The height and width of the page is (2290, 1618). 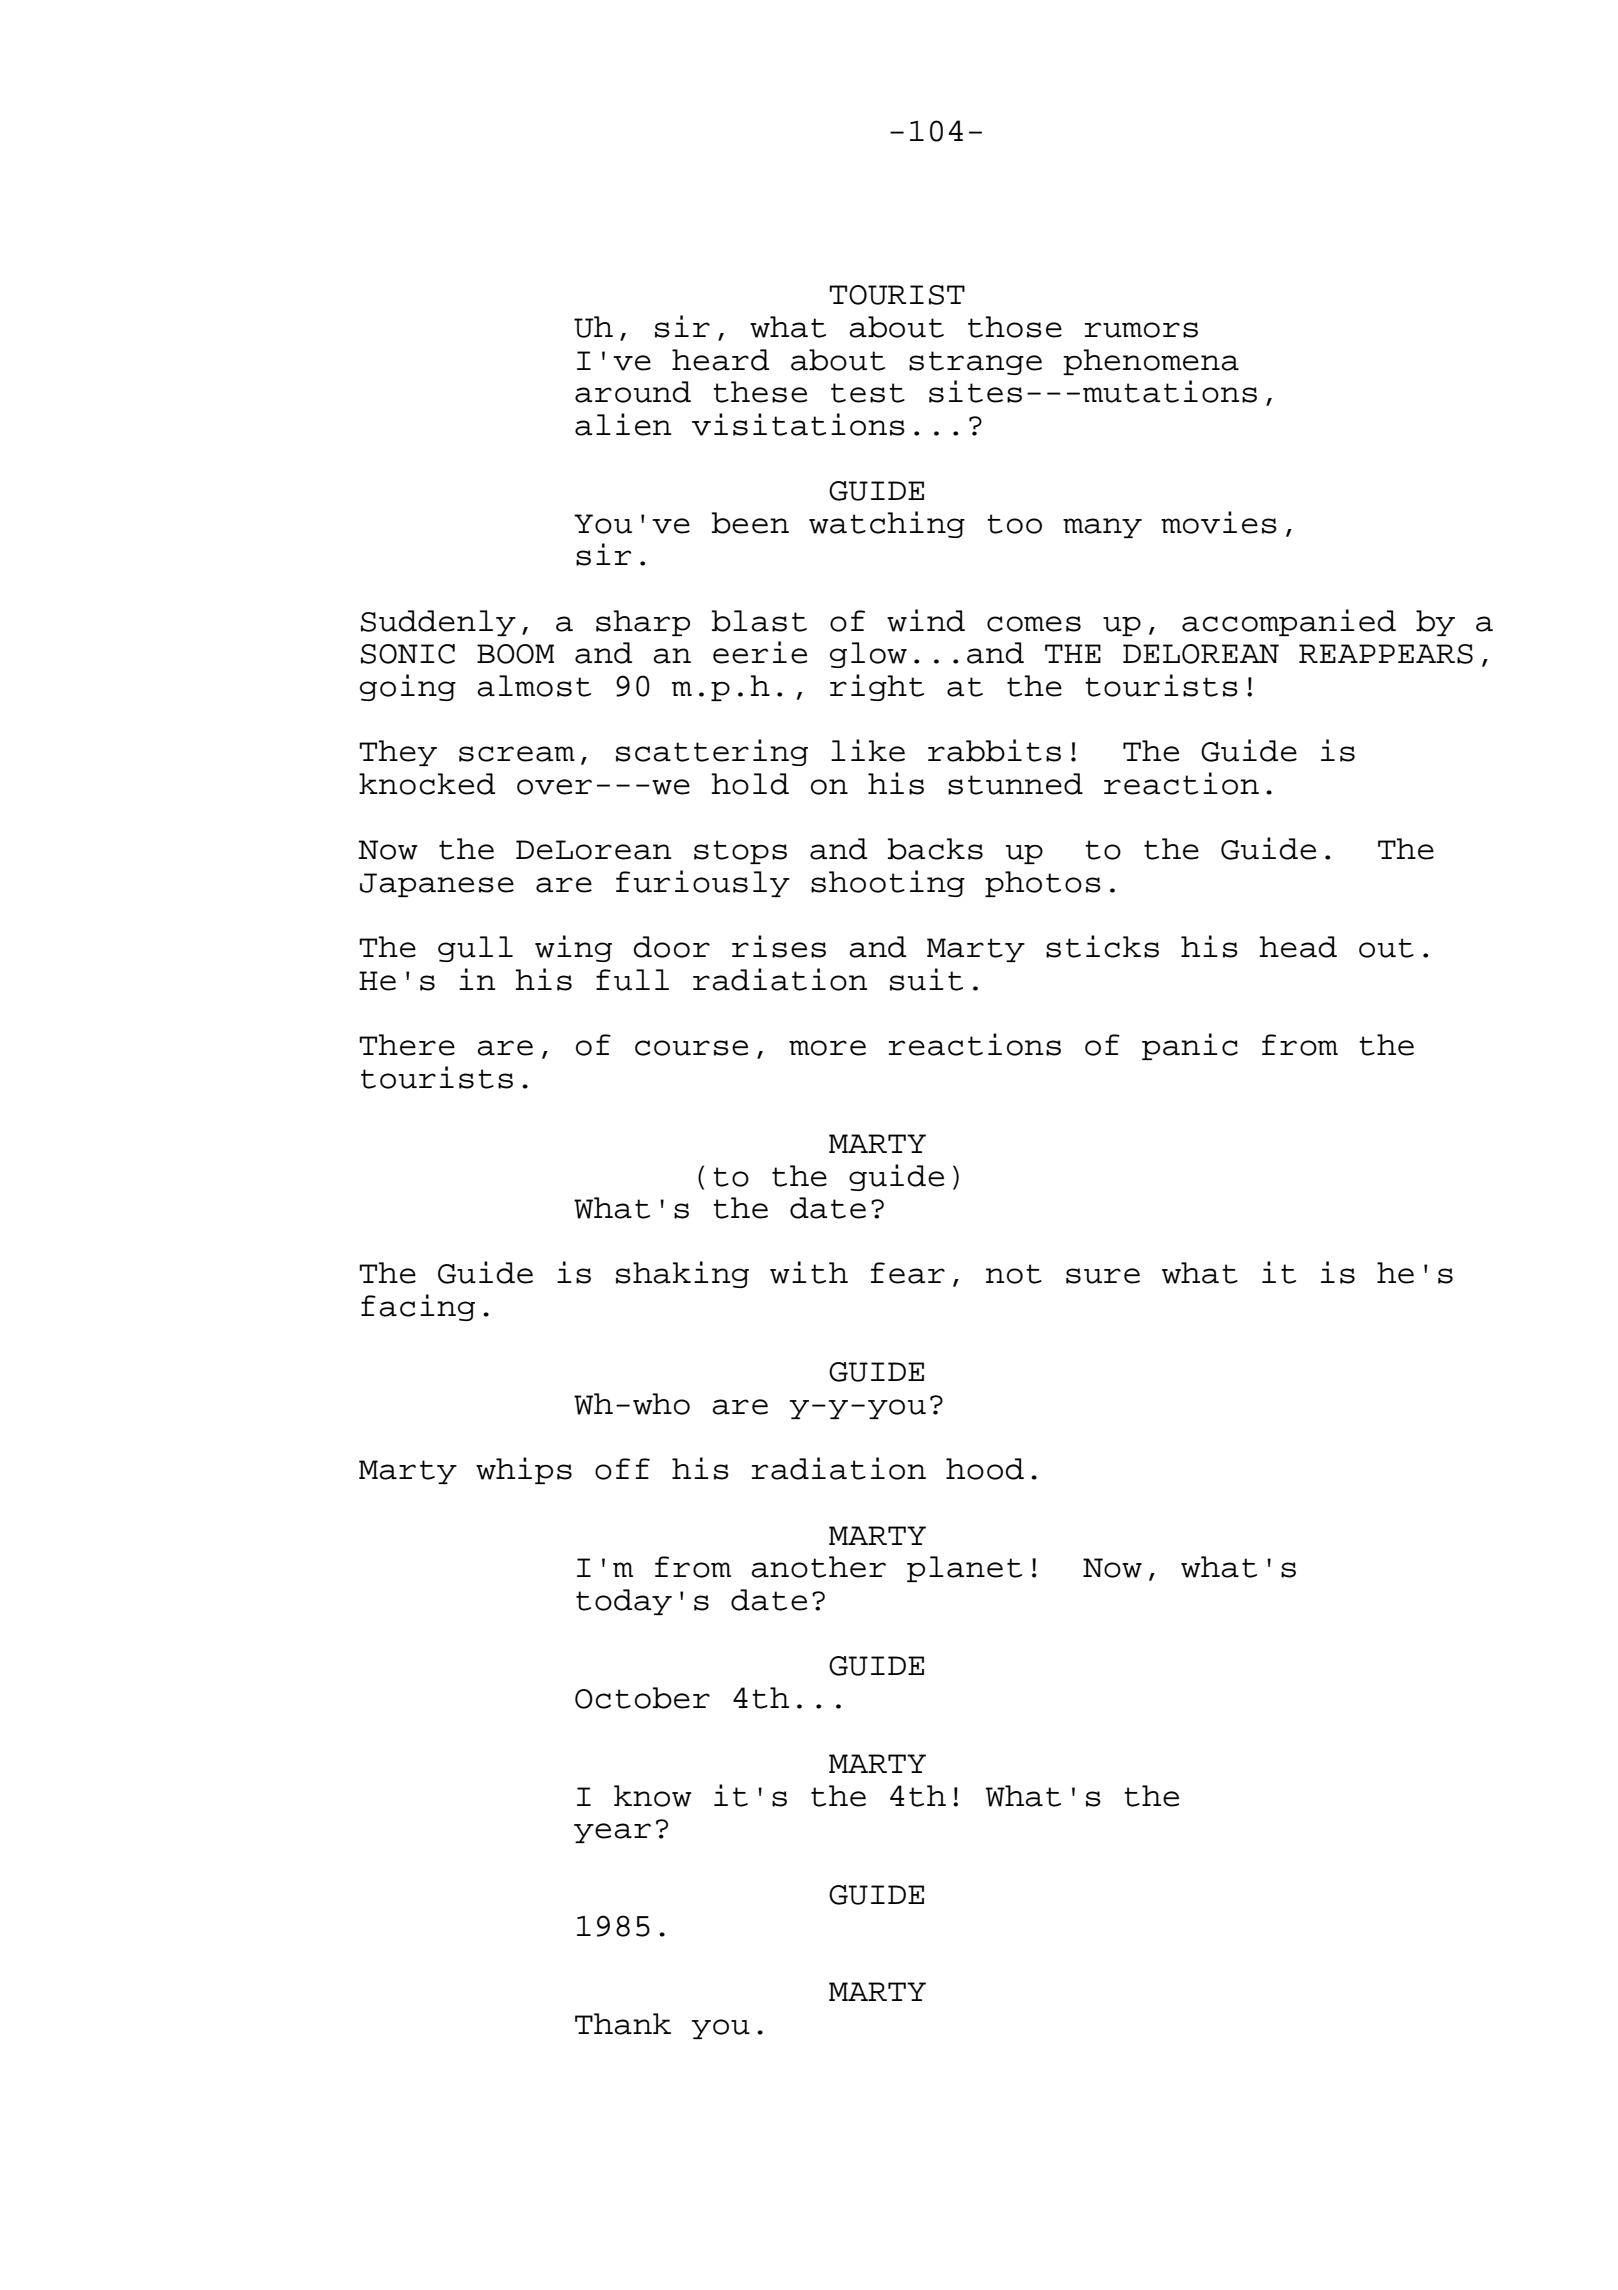 I want to click on whips, so click(x=524, y=1470).
